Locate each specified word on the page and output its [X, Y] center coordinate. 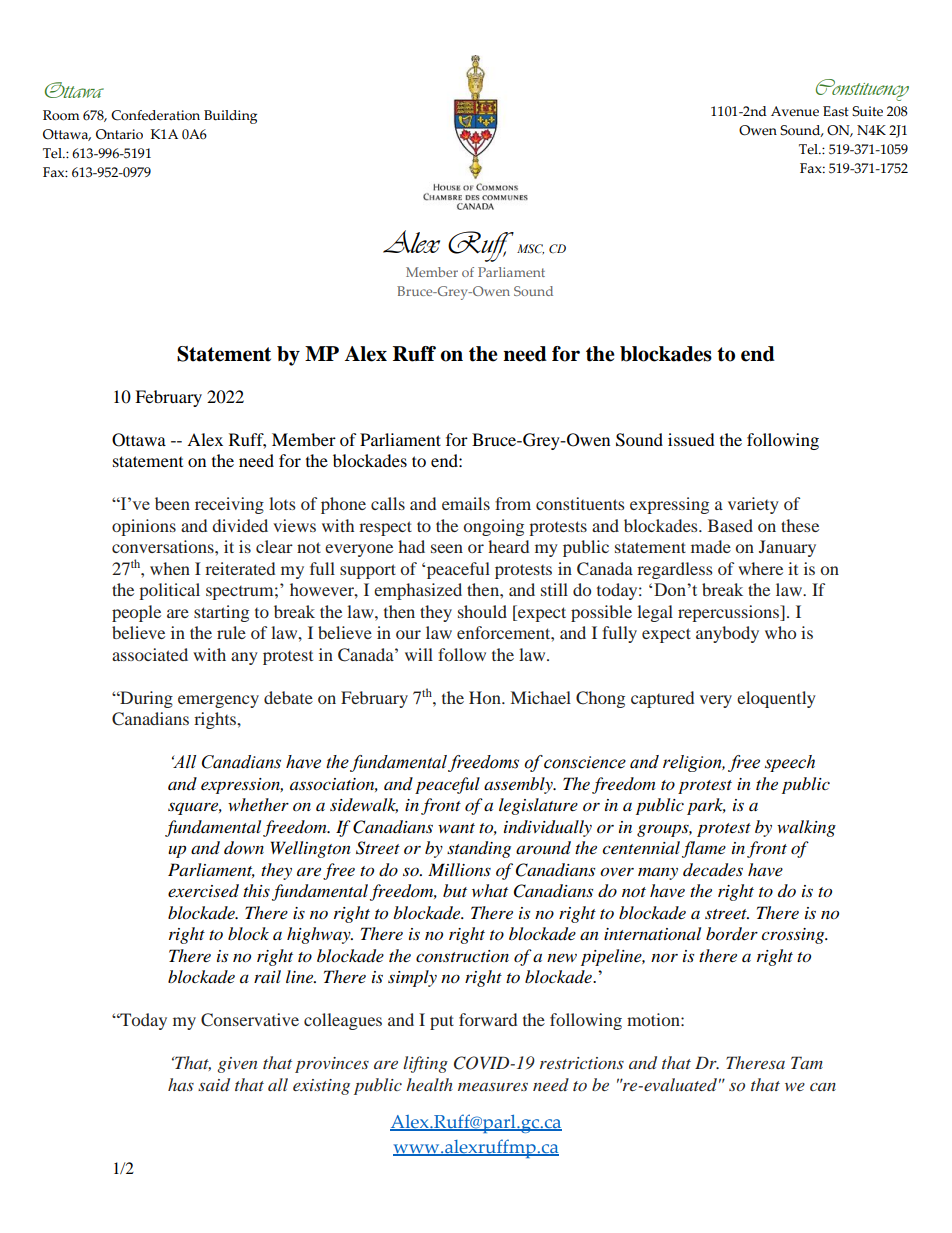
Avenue [795, 111]
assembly [519, 785]
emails [466, 503]
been [172, 503]
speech [790, 763]
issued [691, 439]
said [214, 1084]
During [145, 699]
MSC [530, 249]
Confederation [155, 115]
